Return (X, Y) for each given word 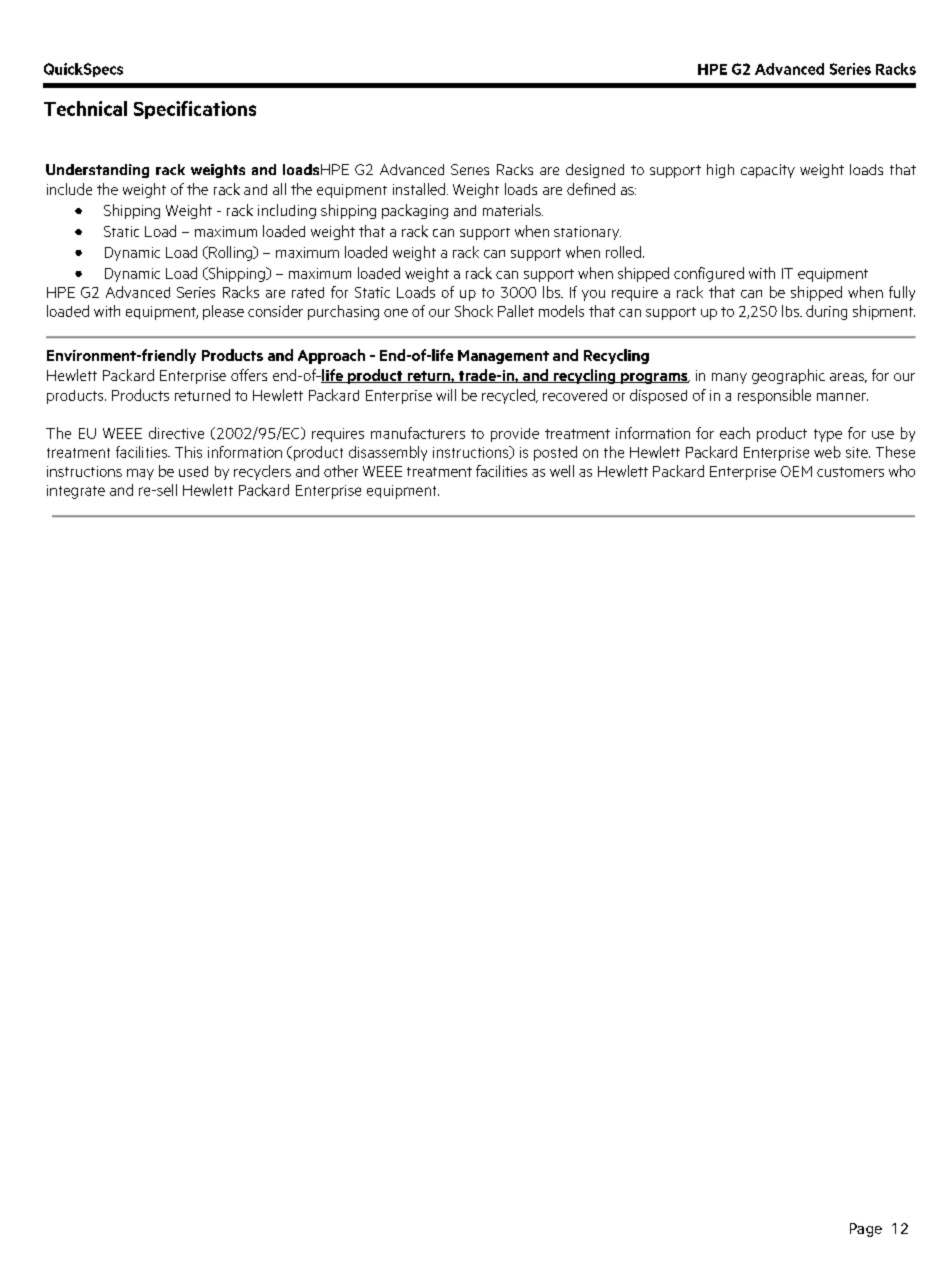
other (341, 471)
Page (866, 1230)
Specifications (195, 110)
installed (419, 189)
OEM (796, 471)
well (562, 471)
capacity (768, 171)
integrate (76, 492)
